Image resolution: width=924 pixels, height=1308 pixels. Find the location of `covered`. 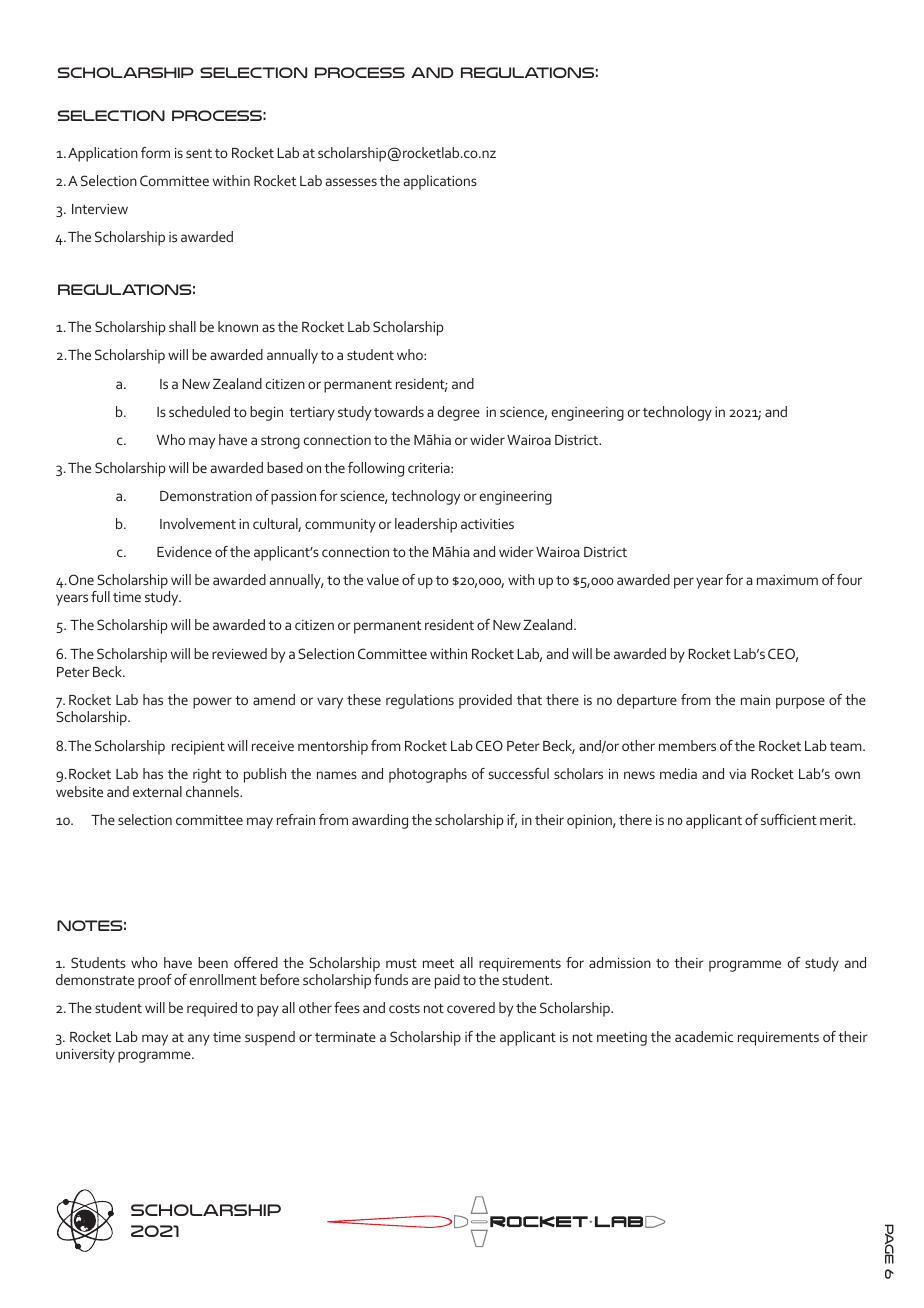

covered is located at coordinates (471, 1007).
